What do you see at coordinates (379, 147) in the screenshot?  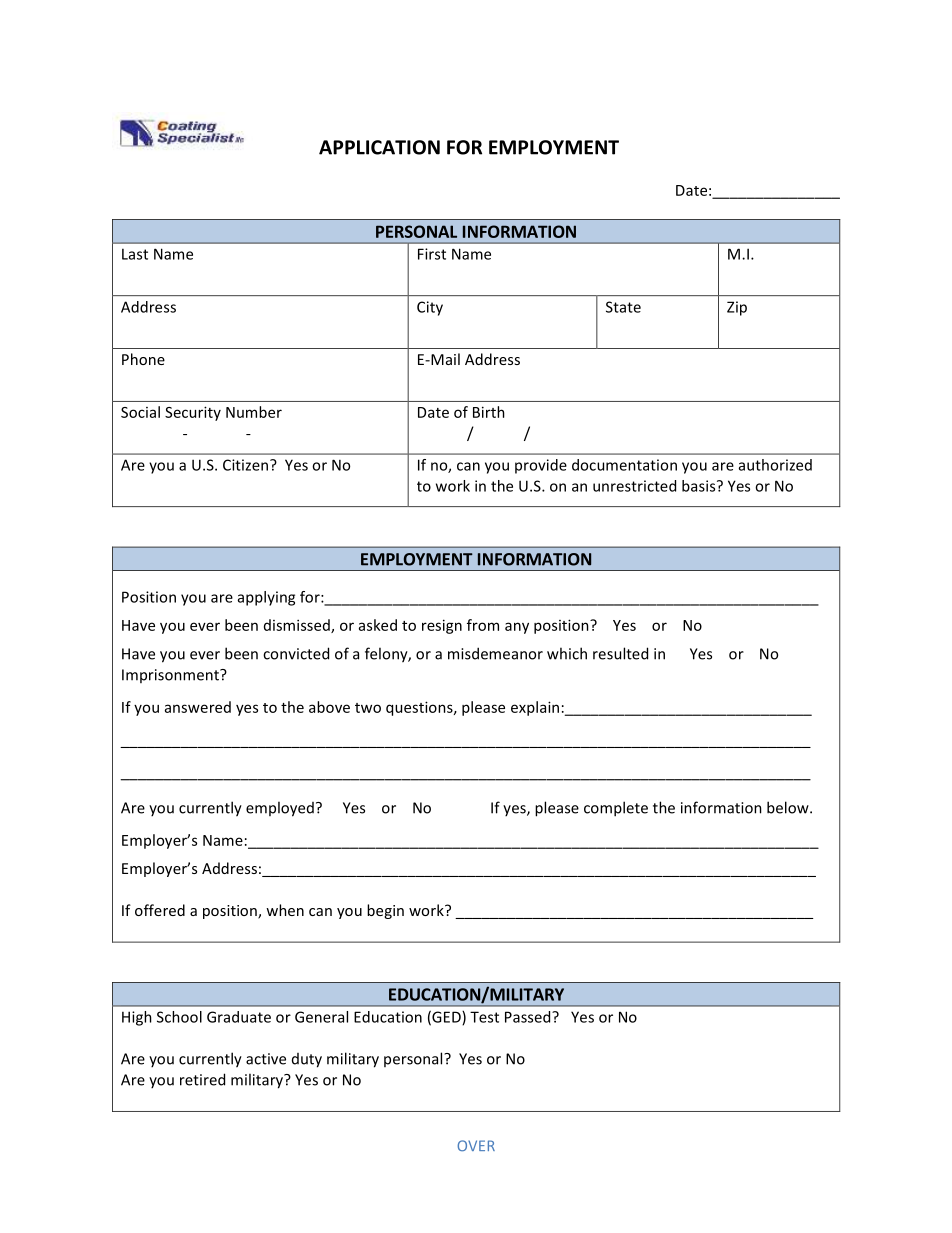 I see `APPLICATION` at bounding box center [379, 147].
